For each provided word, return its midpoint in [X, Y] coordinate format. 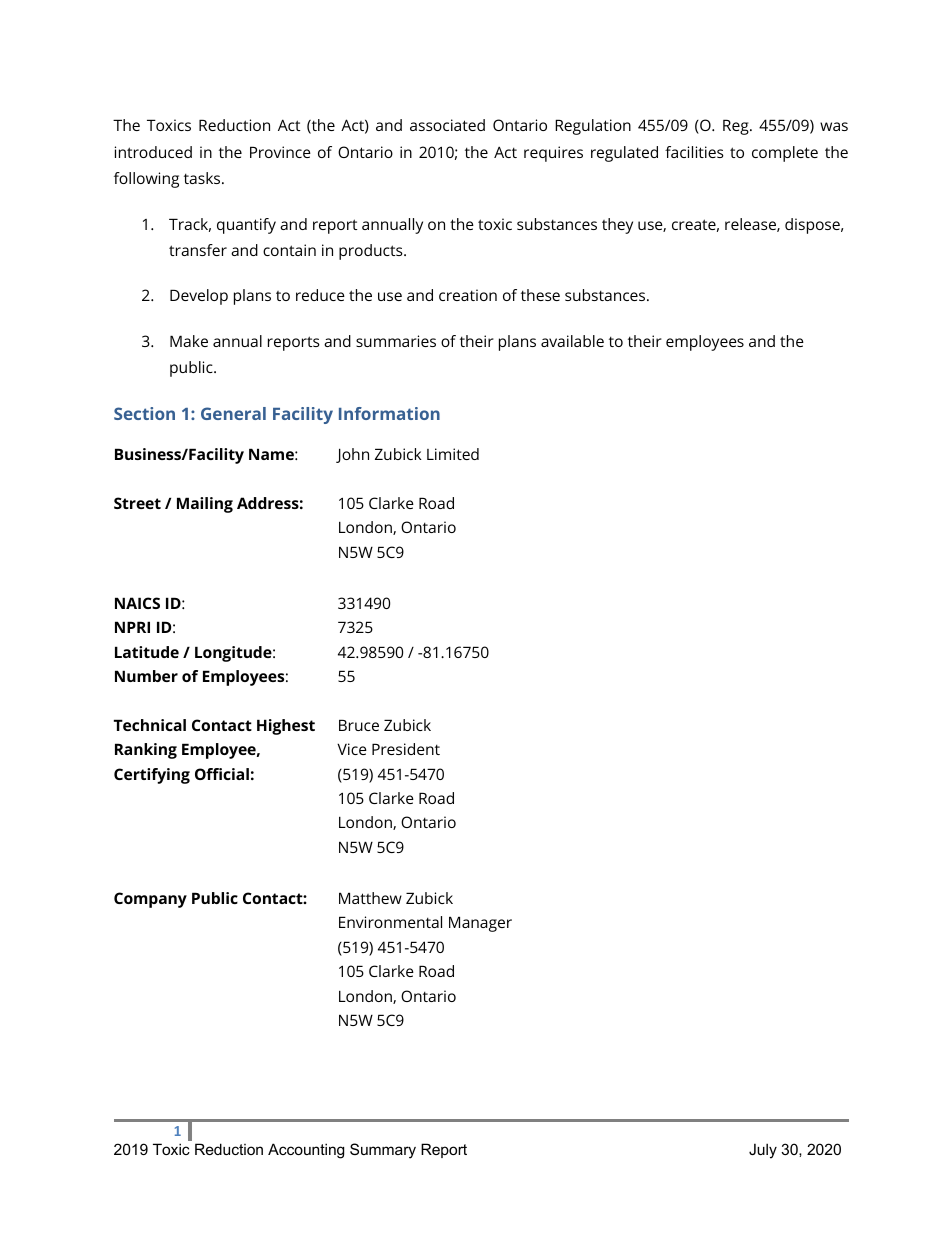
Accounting [306, 1151]
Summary [383, 1151]
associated [447, 125]
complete [785, 154]
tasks [203, 178]
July [763, 1151]
